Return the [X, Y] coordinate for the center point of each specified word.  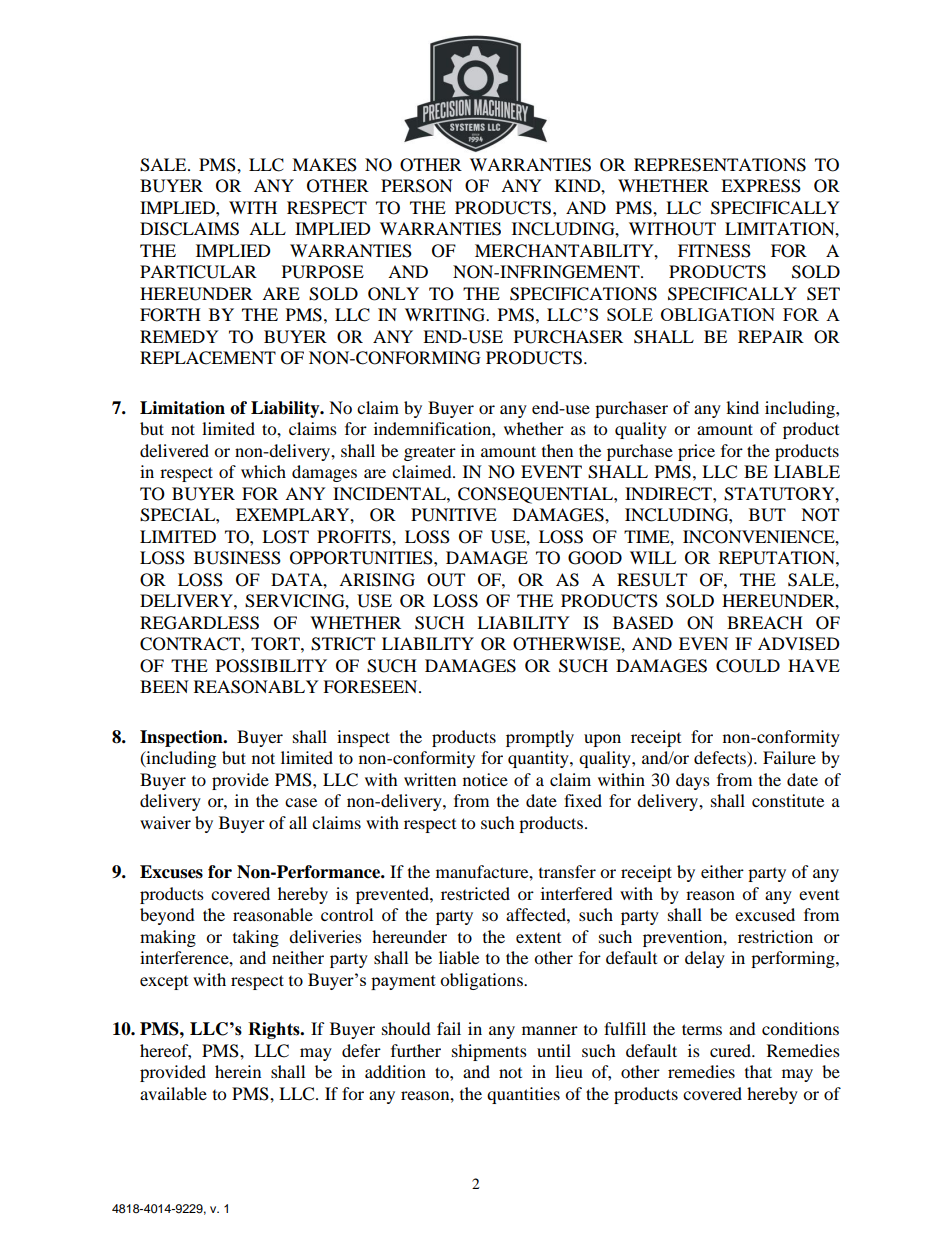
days [693, 781]
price [696, 452]
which [263, 471]
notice [485, 779]
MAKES [324, 165]
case [301, 802]
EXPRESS [761, 186]
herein [238, 1071]
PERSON [417, 186]
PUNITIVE [454, 515]
